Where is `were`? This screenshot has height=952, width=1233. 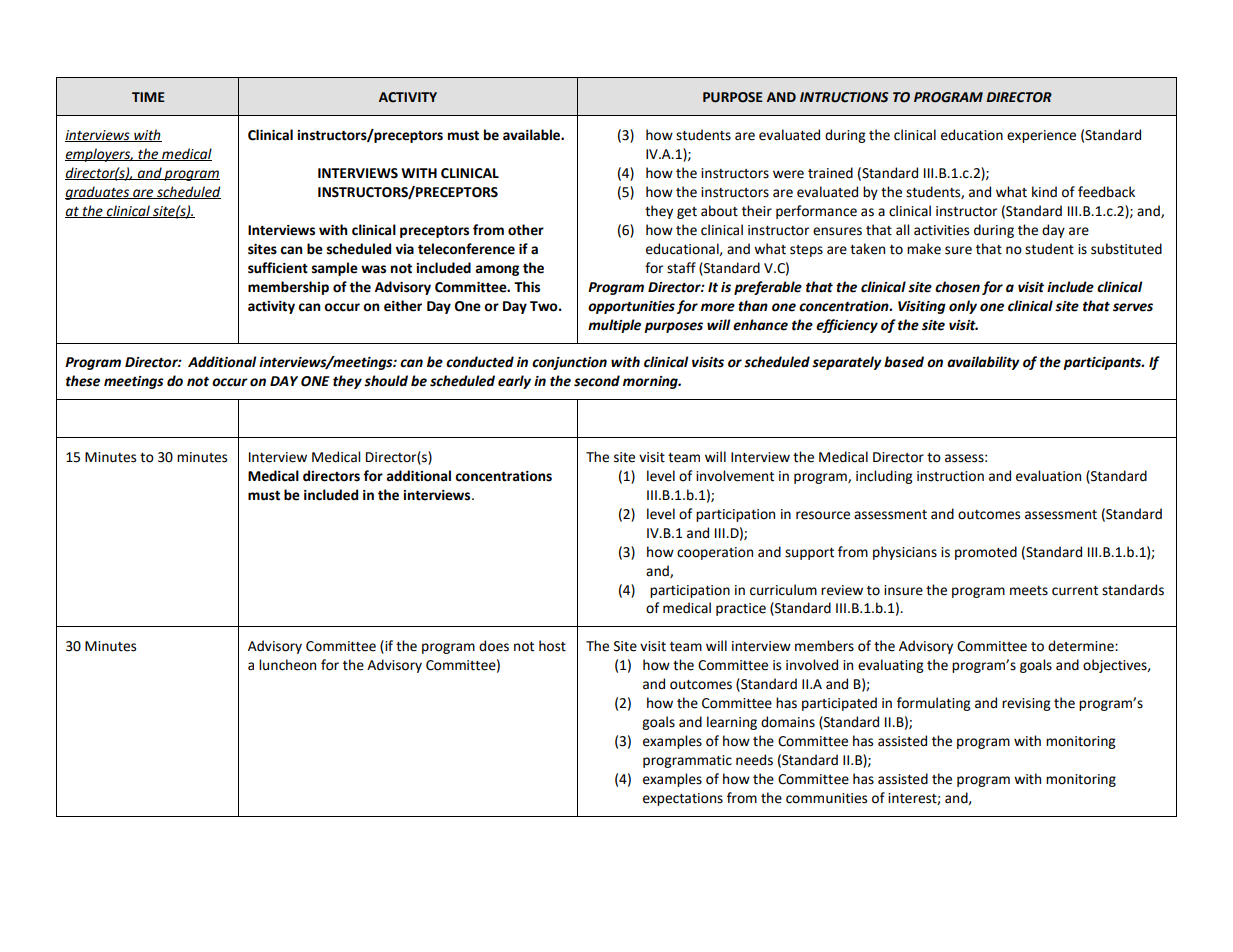
were is located at coordinates (788, 174).
